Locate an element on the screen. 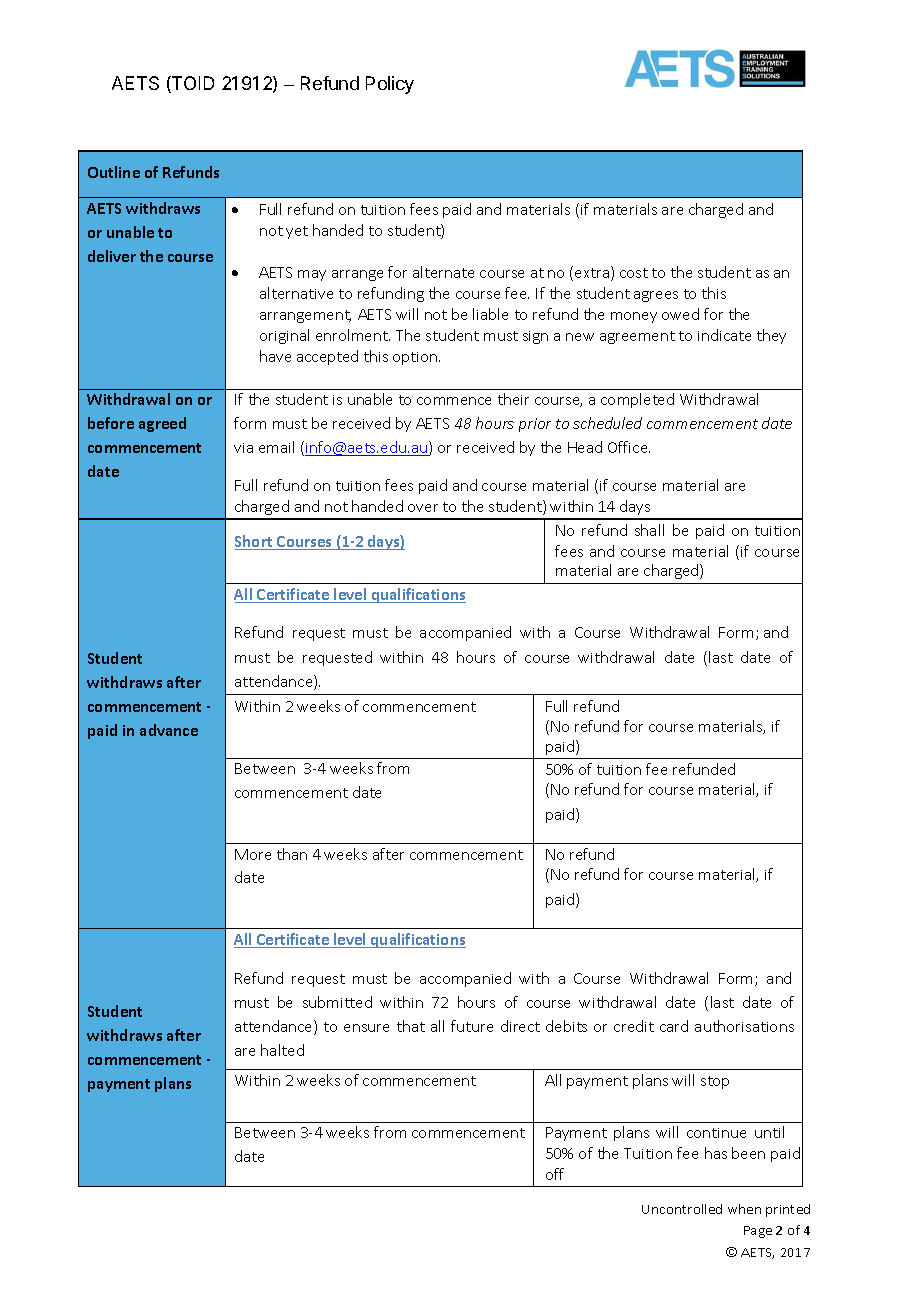  than is located at coordinates (292, 854).
